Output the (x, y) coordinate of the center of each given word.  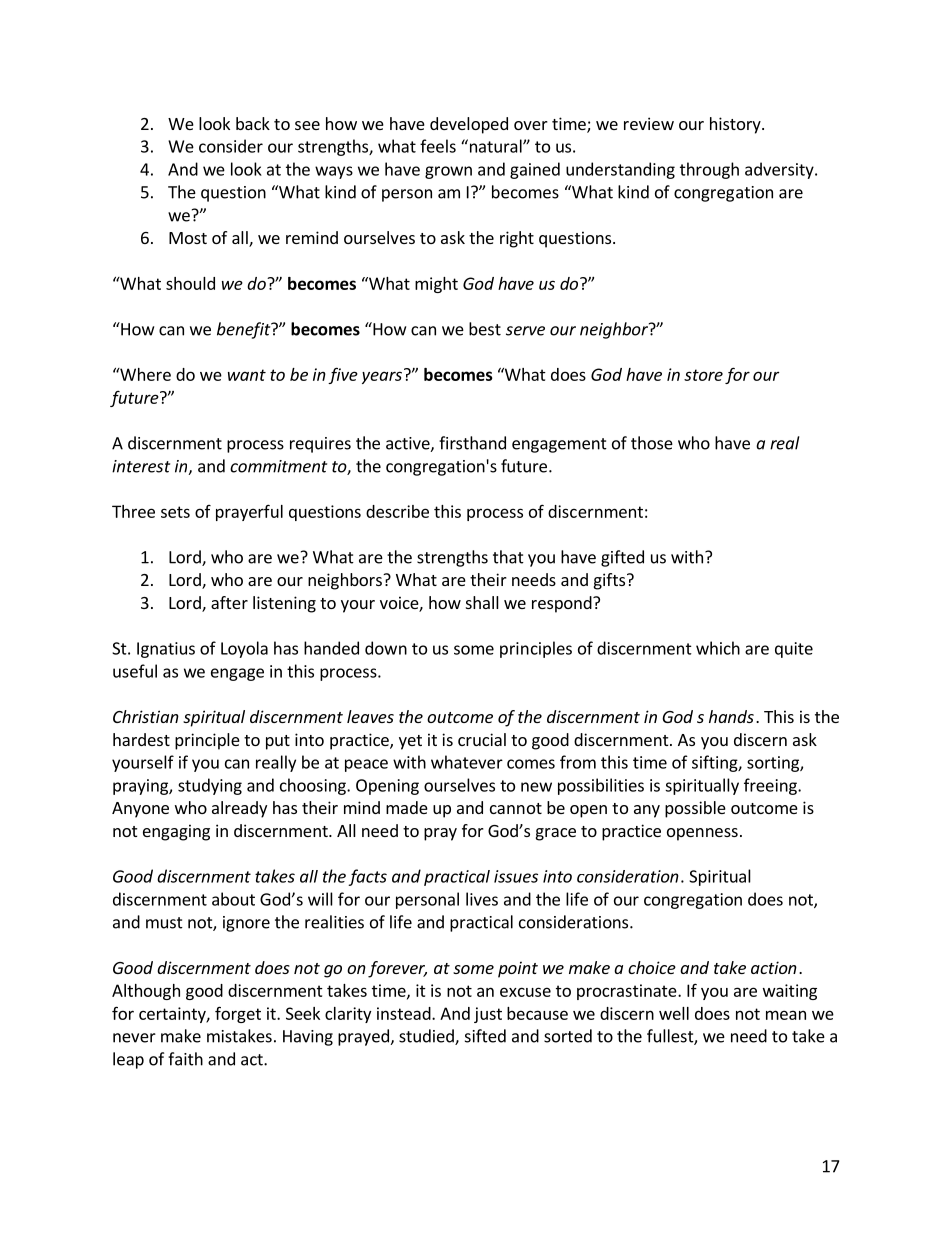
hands (731, 716)
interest (141, 466)
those (652, 443)
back (253, 123)
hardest (141, 739)
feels (438, 146)
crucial (482, 739)
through (709, 170)
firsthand (472, 443)
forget (238, 1014)
